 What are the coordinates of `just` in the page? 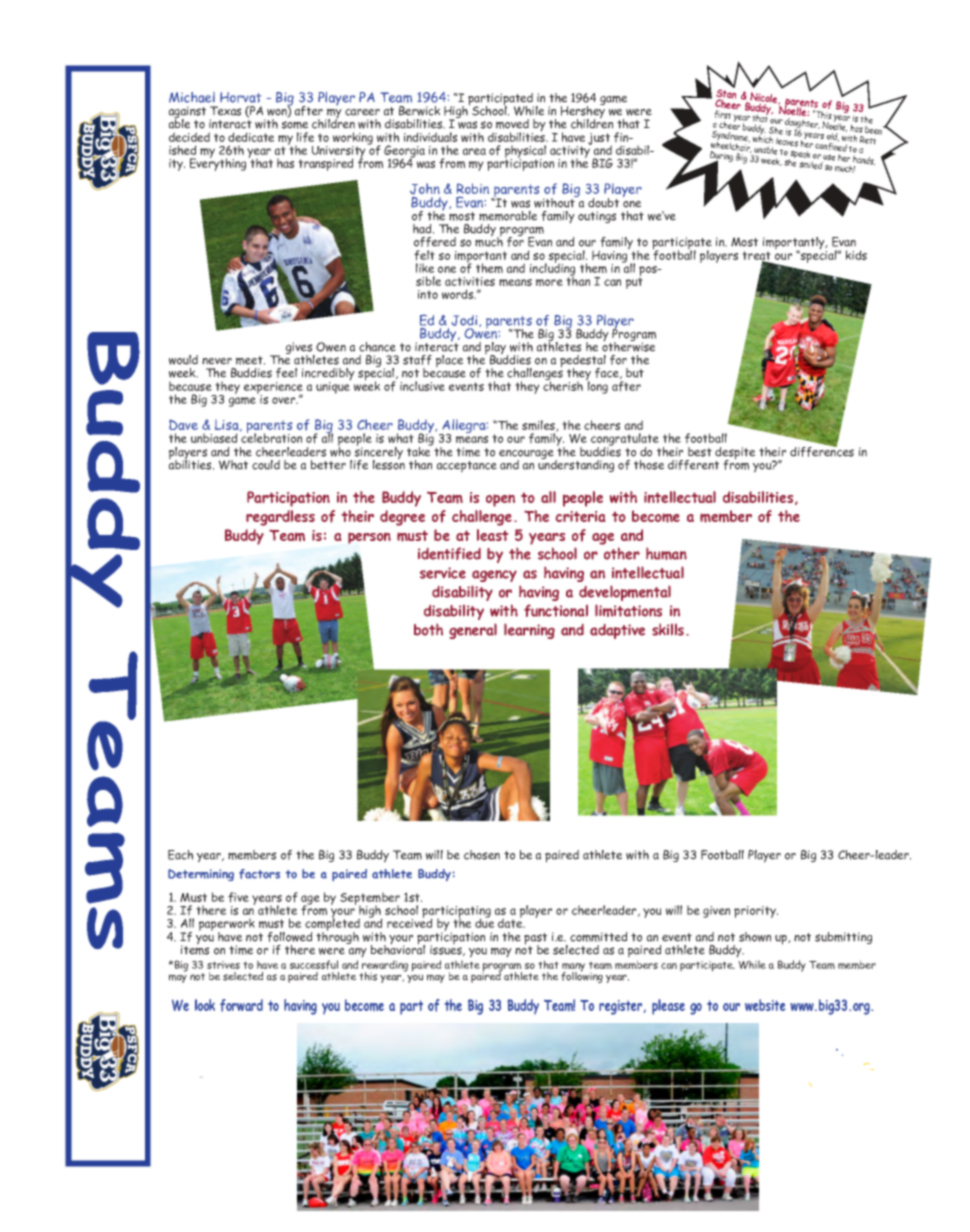 It's located at (600, 140).
